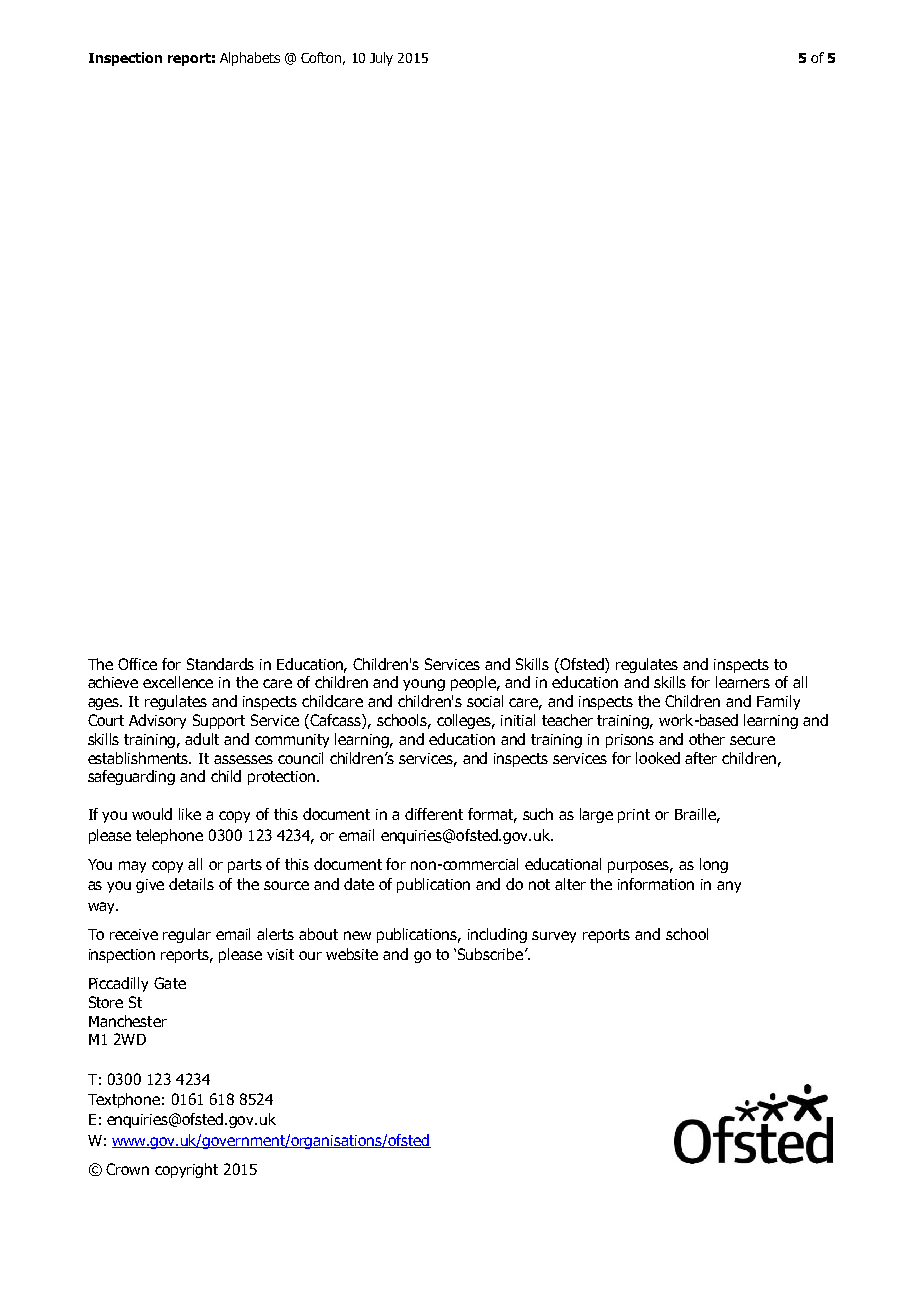 The height and width of the screenshot is (1308, 924). Describe the element at coordinates (554, 937) in the screenshot. I see `survey` at that location.
